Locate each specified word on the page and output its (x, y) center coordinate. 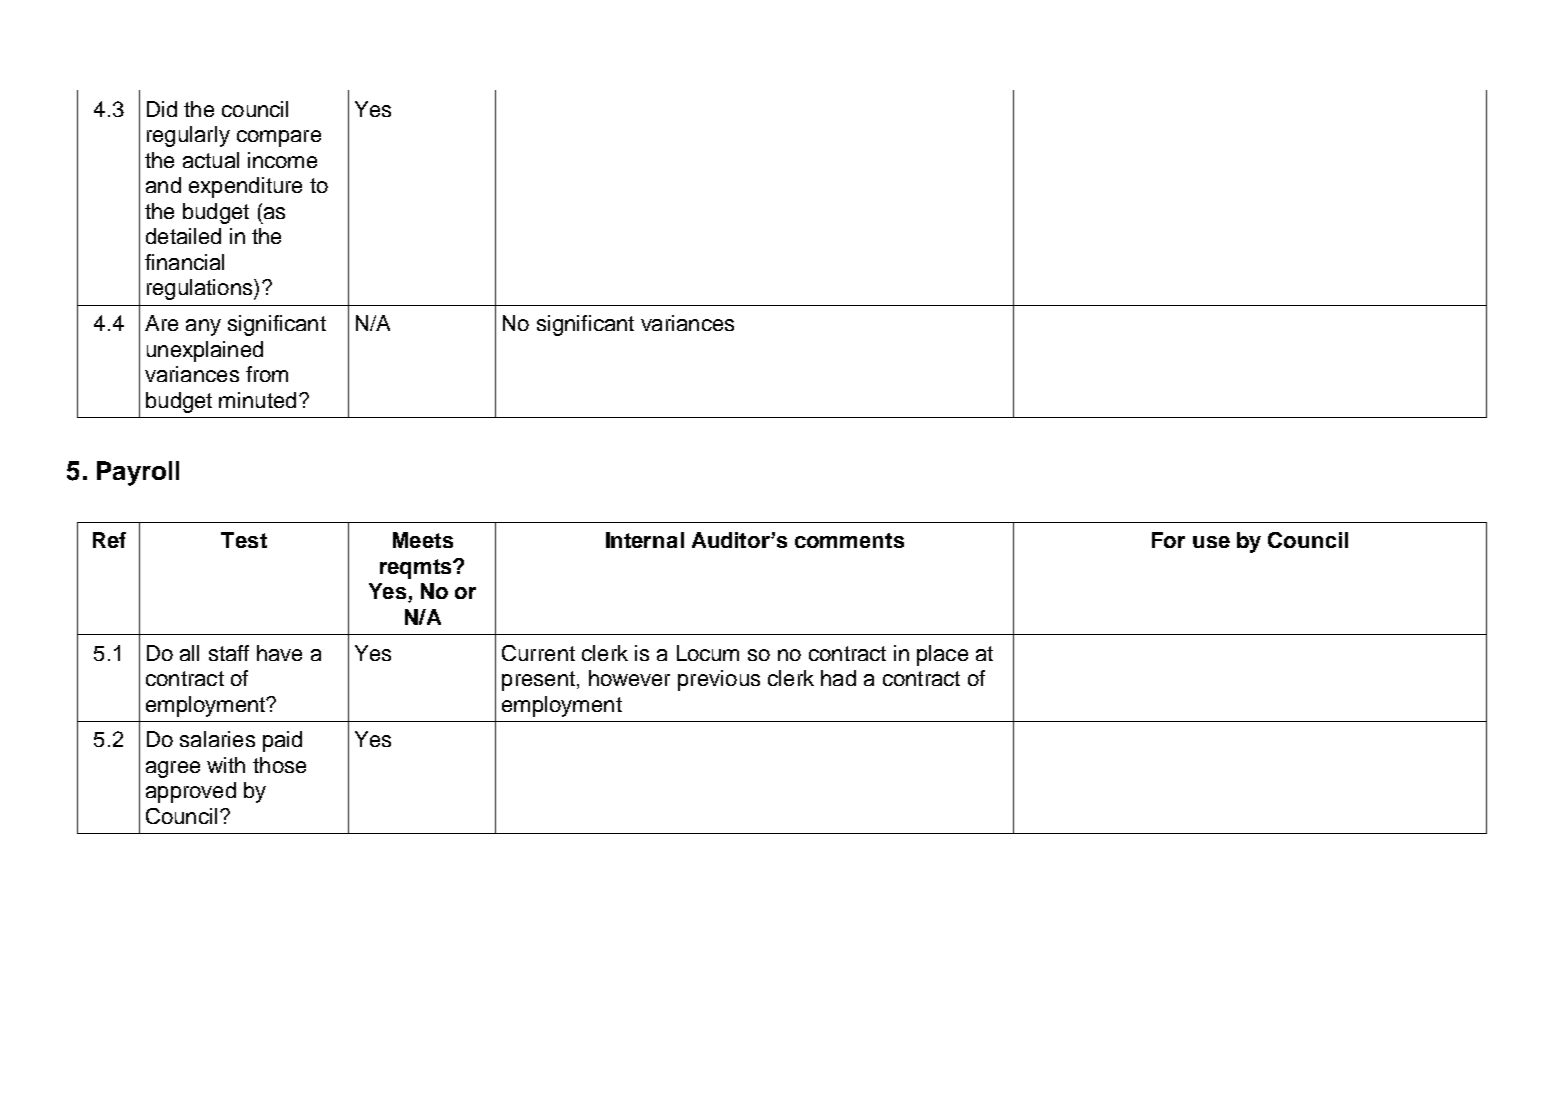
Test (244, 540)
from (267, 374)
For (1168, 540)
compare (279, 138)
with (226, 765)
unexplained (205, 351)
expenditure (245, 187)
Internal (645, 540)
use (1211, 542)
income (282, 160)
